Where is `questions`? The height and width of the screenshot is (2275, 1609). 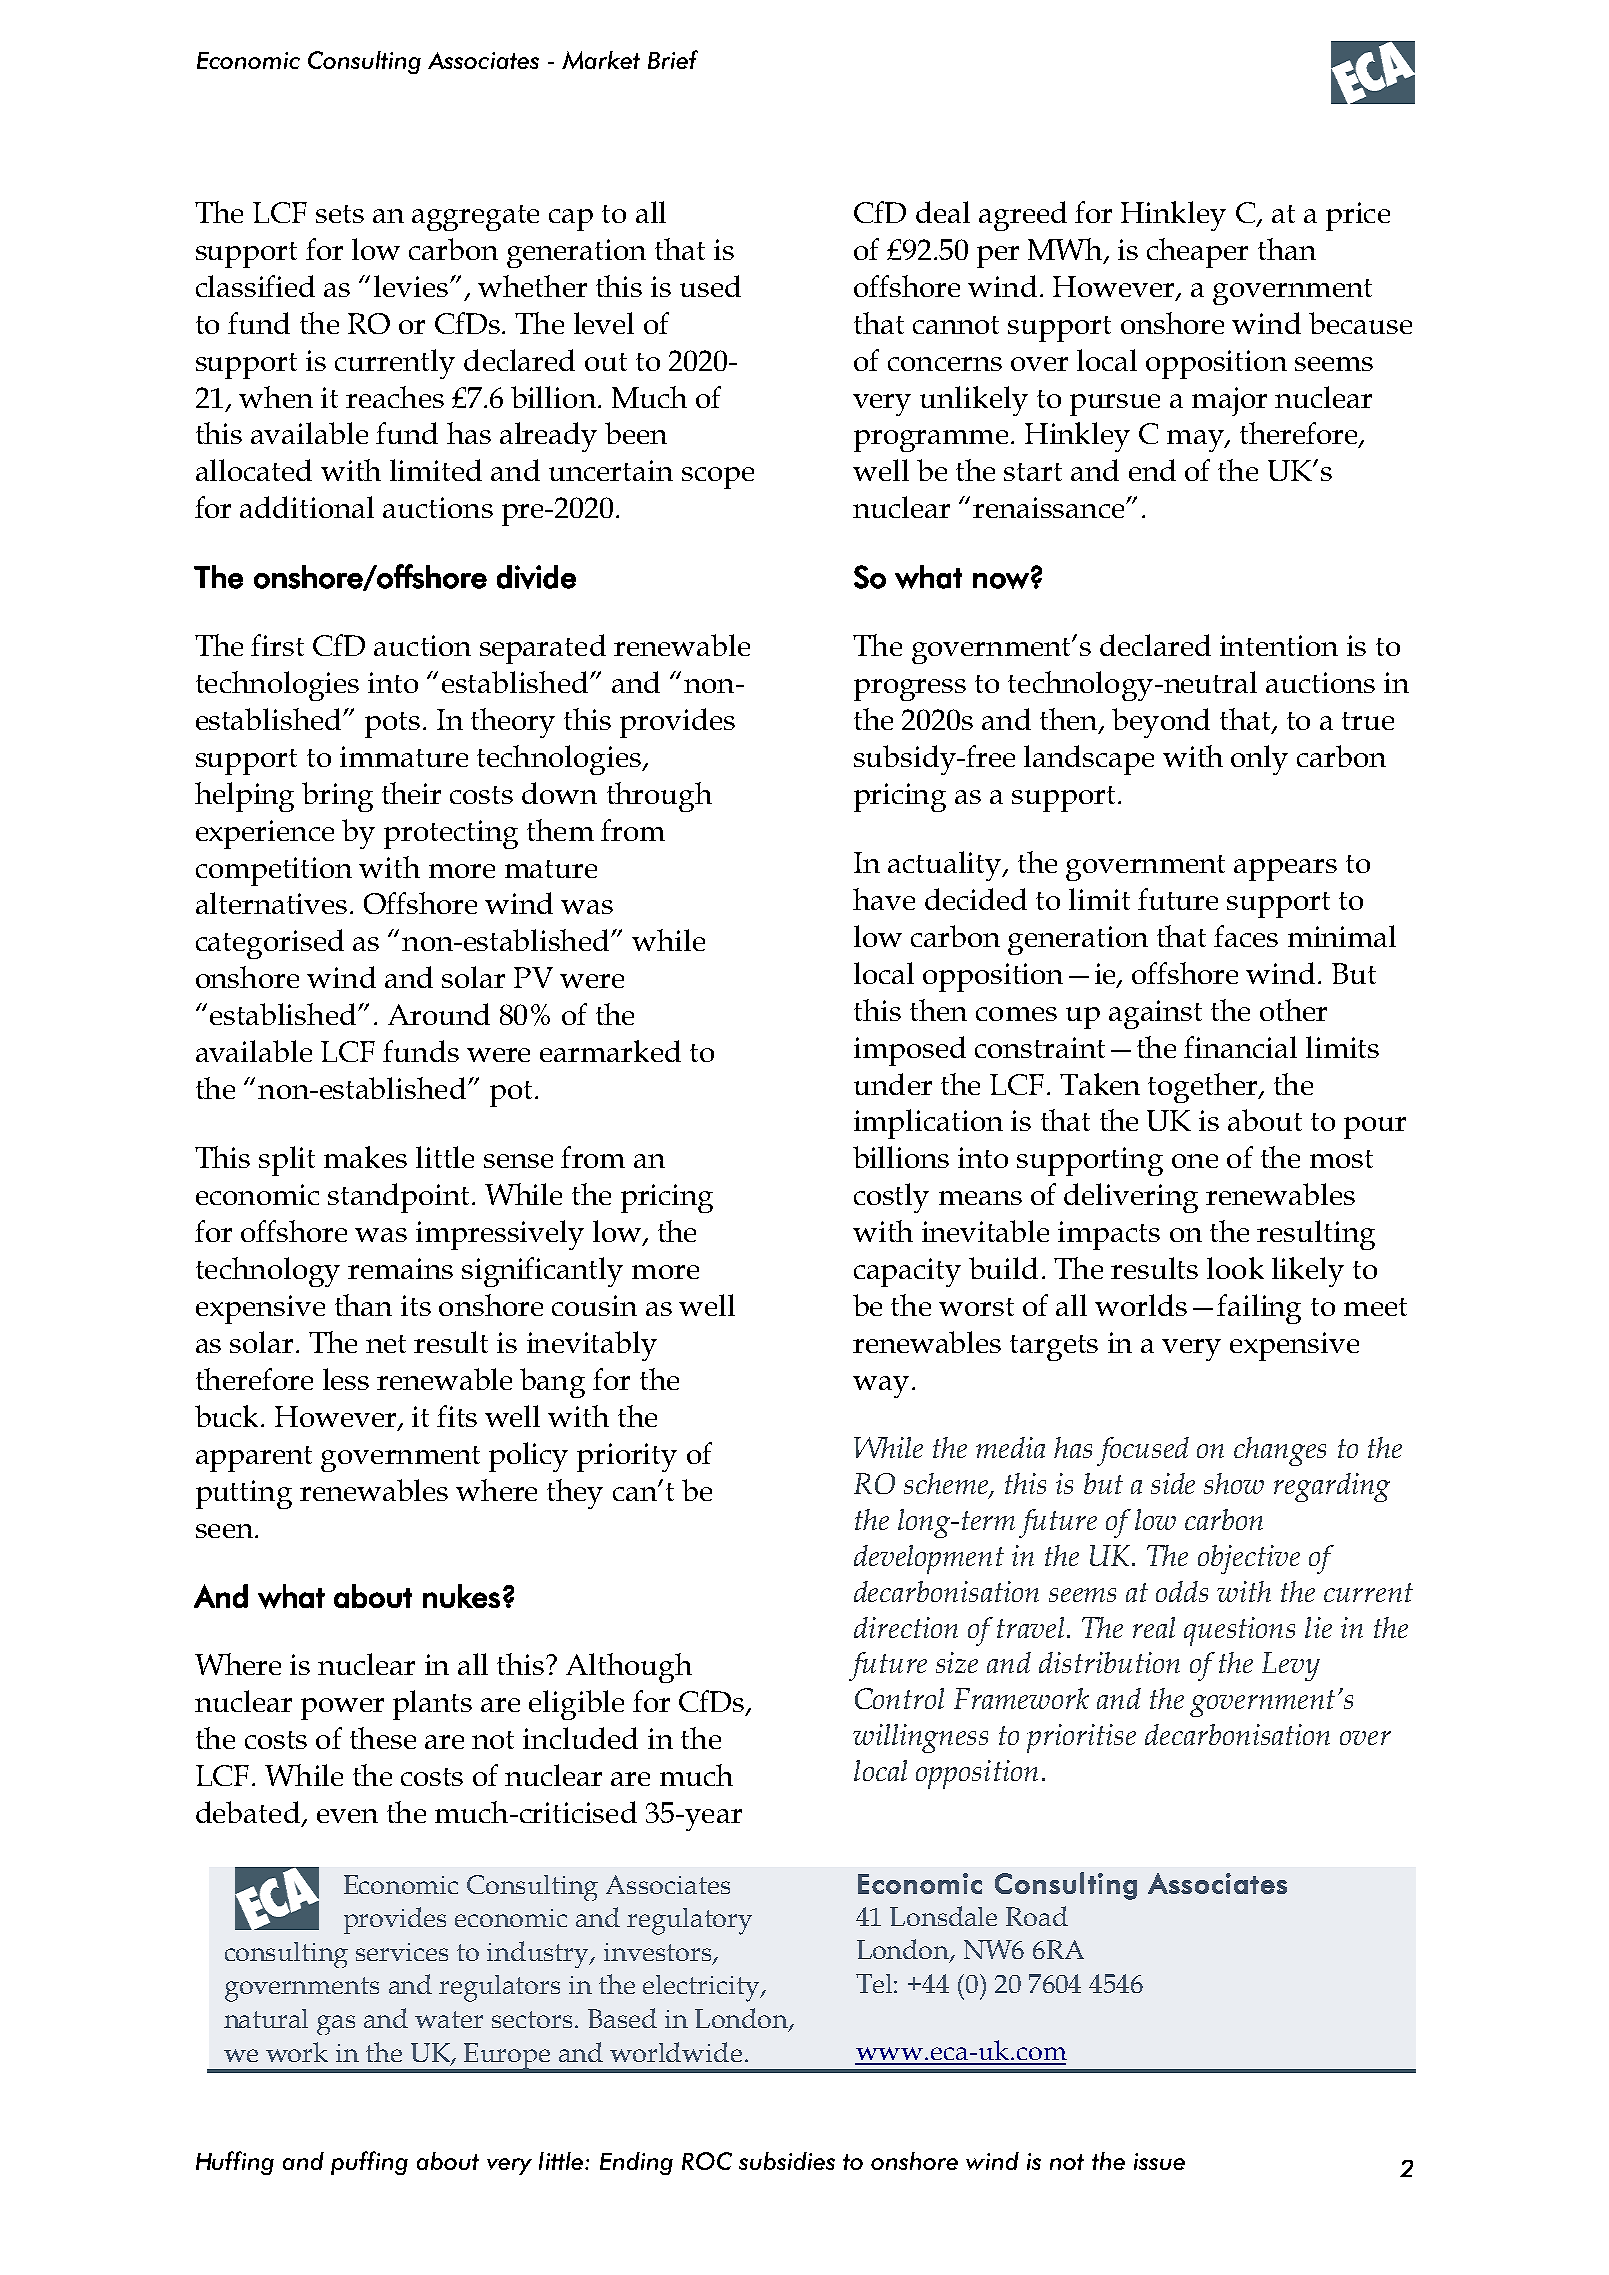 questions is located at coordinates (1239, 1631).
